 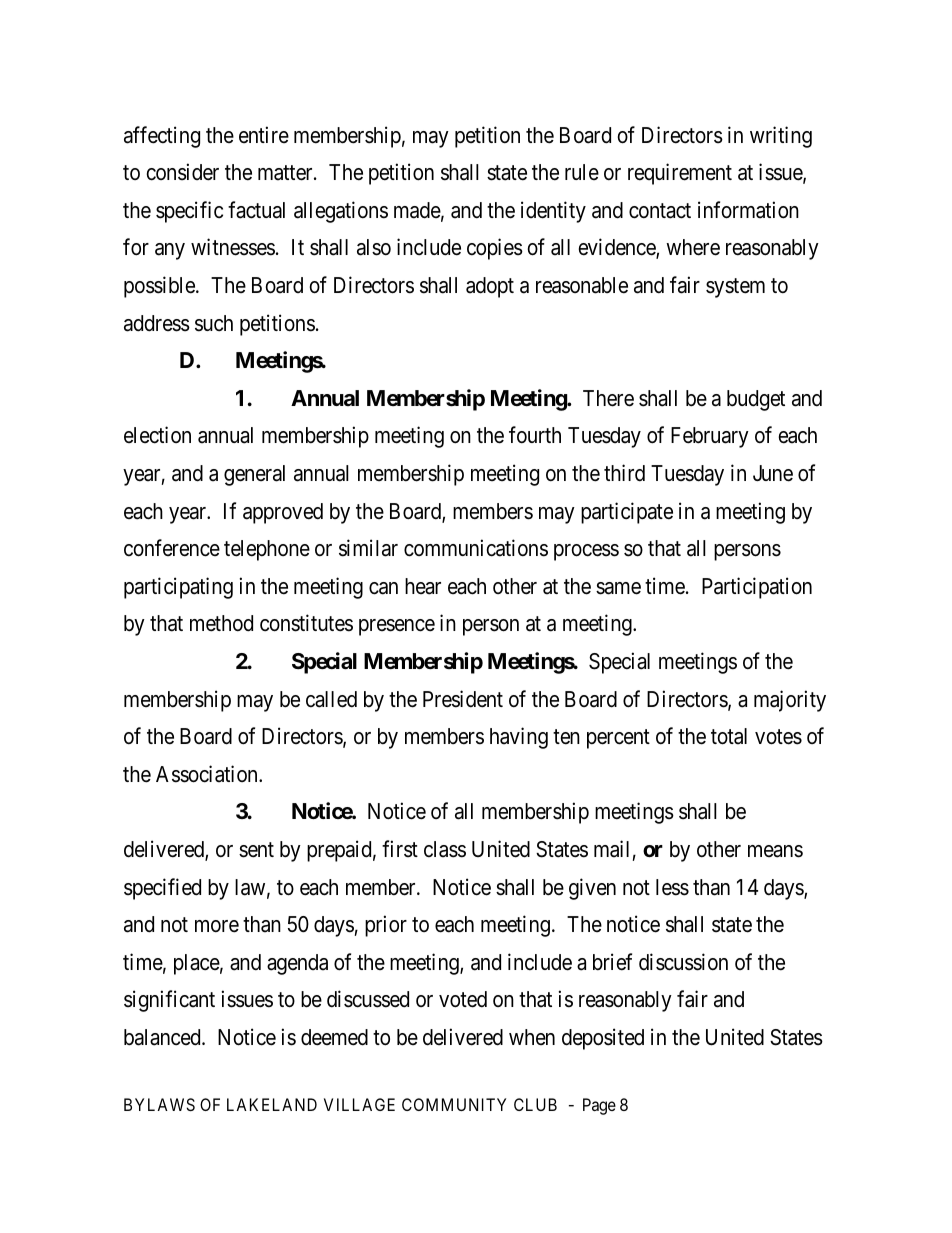 What do you see at coordinates (553, 212) in the document?
I see `identity` at bounding box center [553, 212].
